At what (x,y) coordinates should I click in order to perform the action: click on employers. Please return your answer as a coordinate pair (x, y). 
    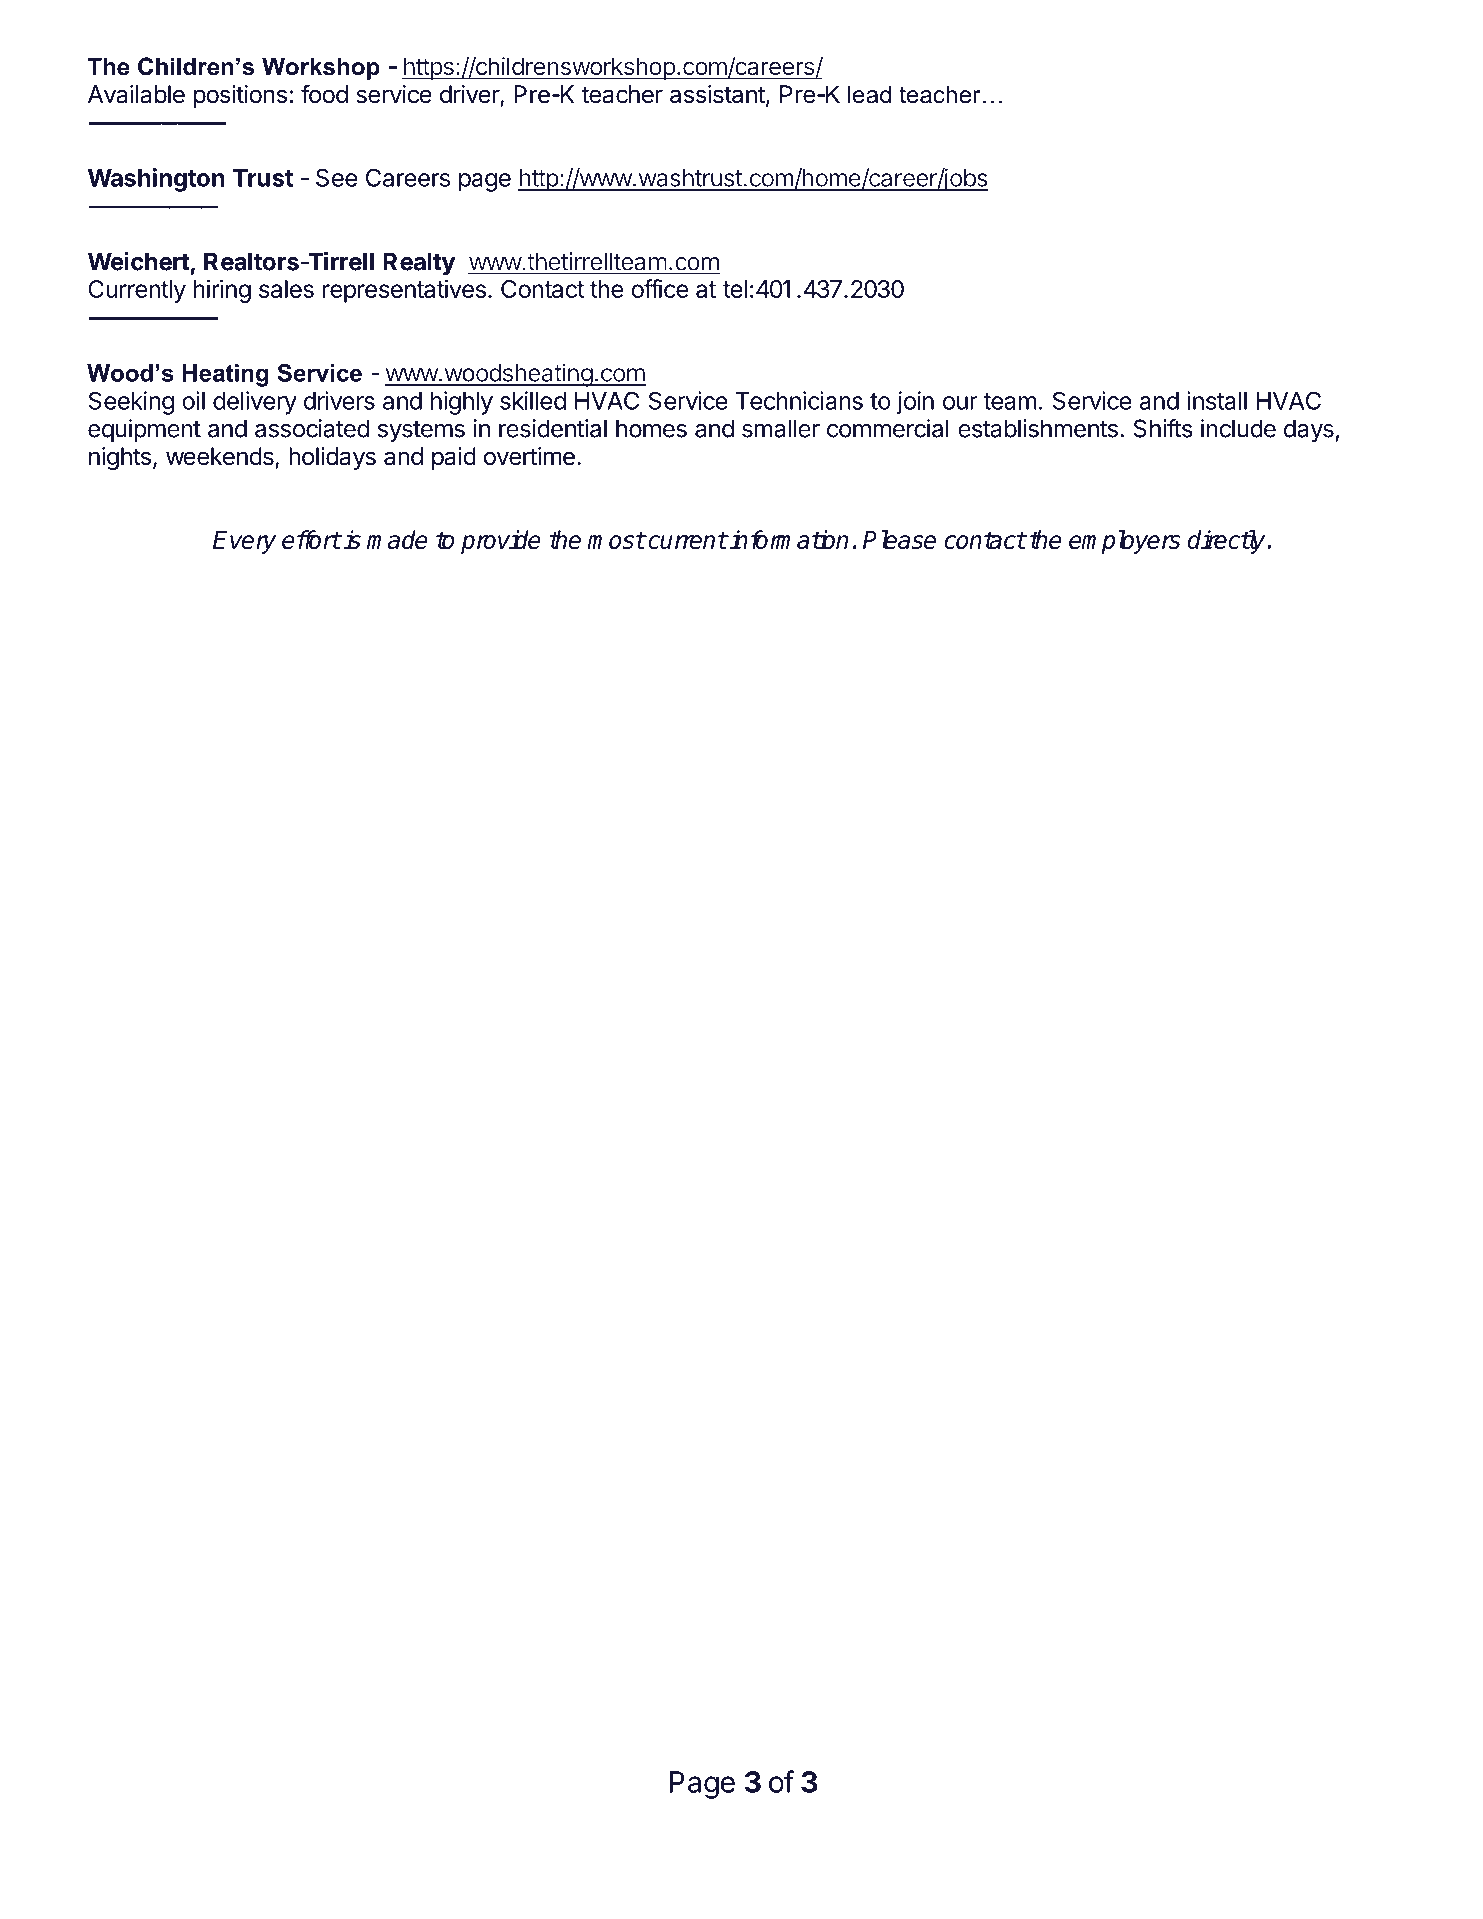
    Looking at the image, I should click on (1125, 542).
